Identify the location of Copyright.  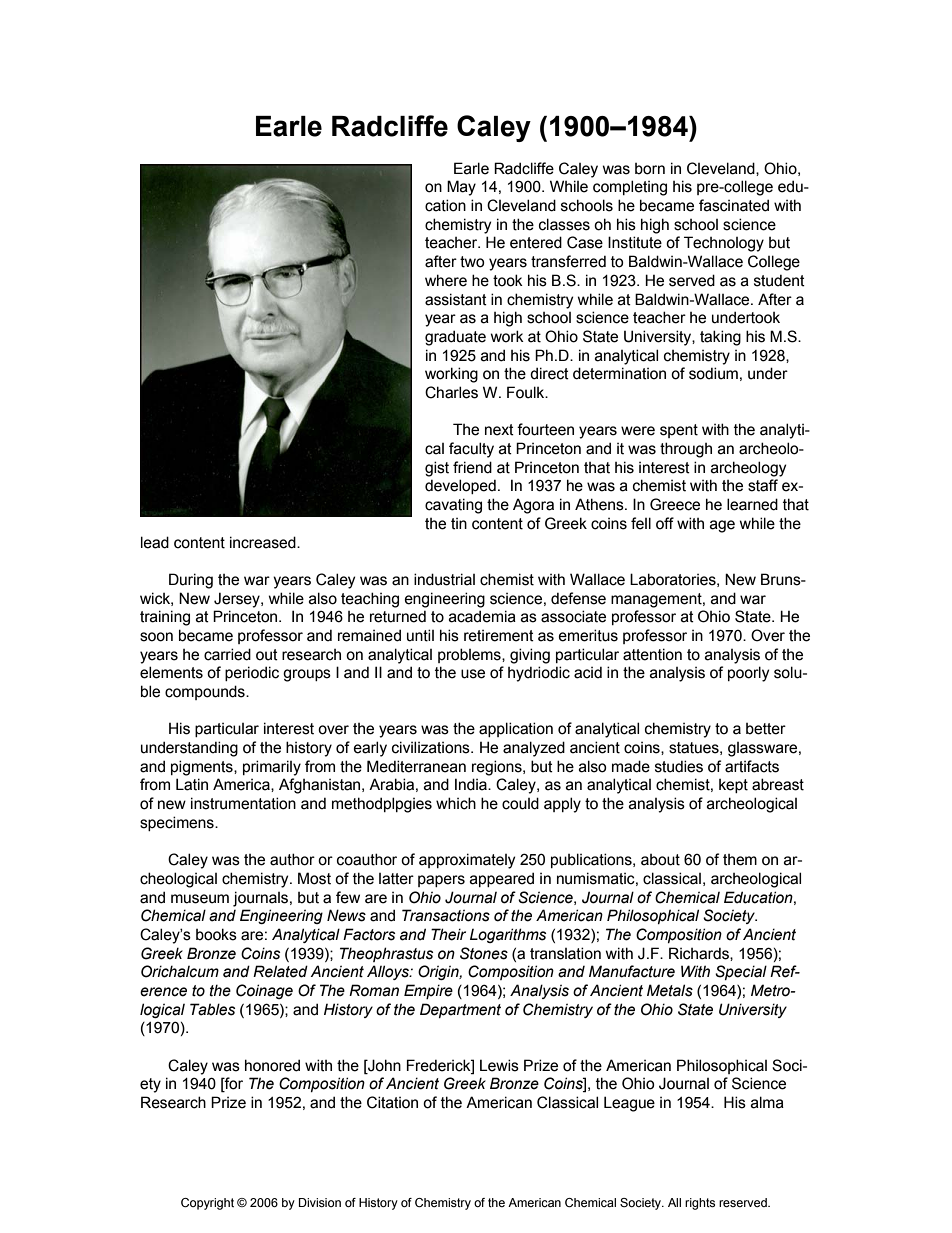
(207, 1204).
